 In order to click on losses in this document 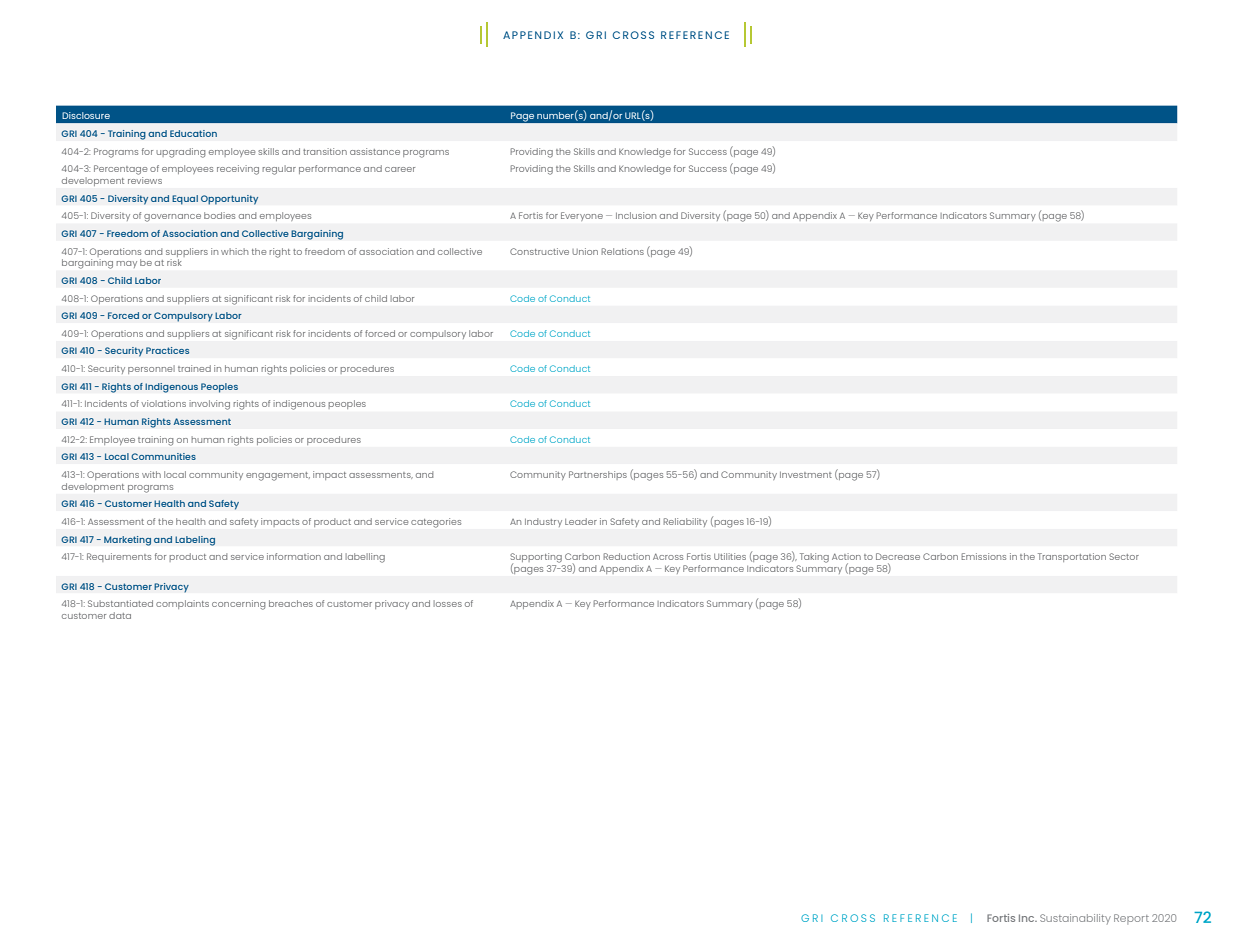, I will do `click(447, 603)`.
